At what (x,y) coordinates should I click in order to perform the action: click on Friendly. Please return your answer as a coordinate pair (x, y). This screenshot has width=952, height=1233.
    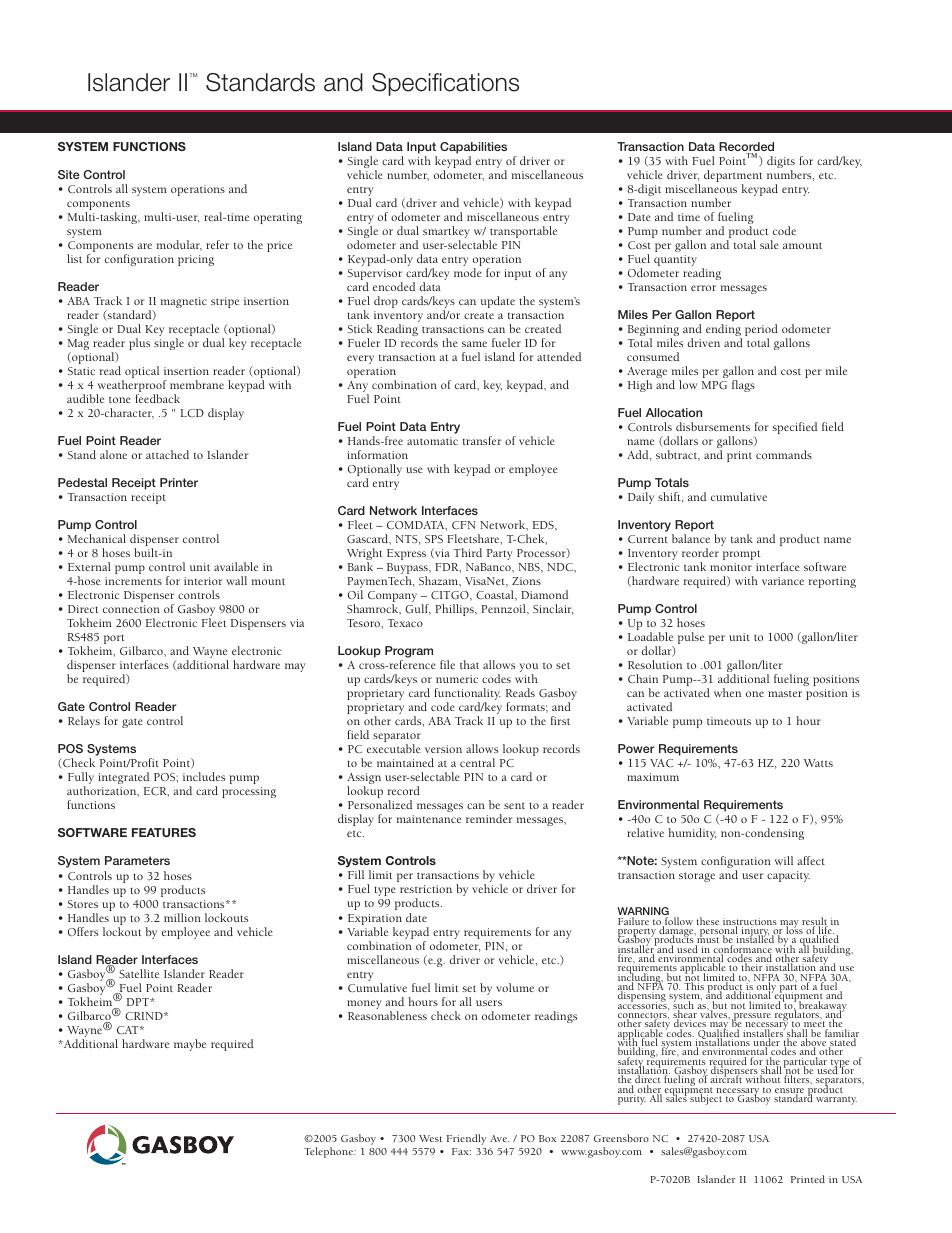
    Looking at the image, I should click on (466, 1139).
